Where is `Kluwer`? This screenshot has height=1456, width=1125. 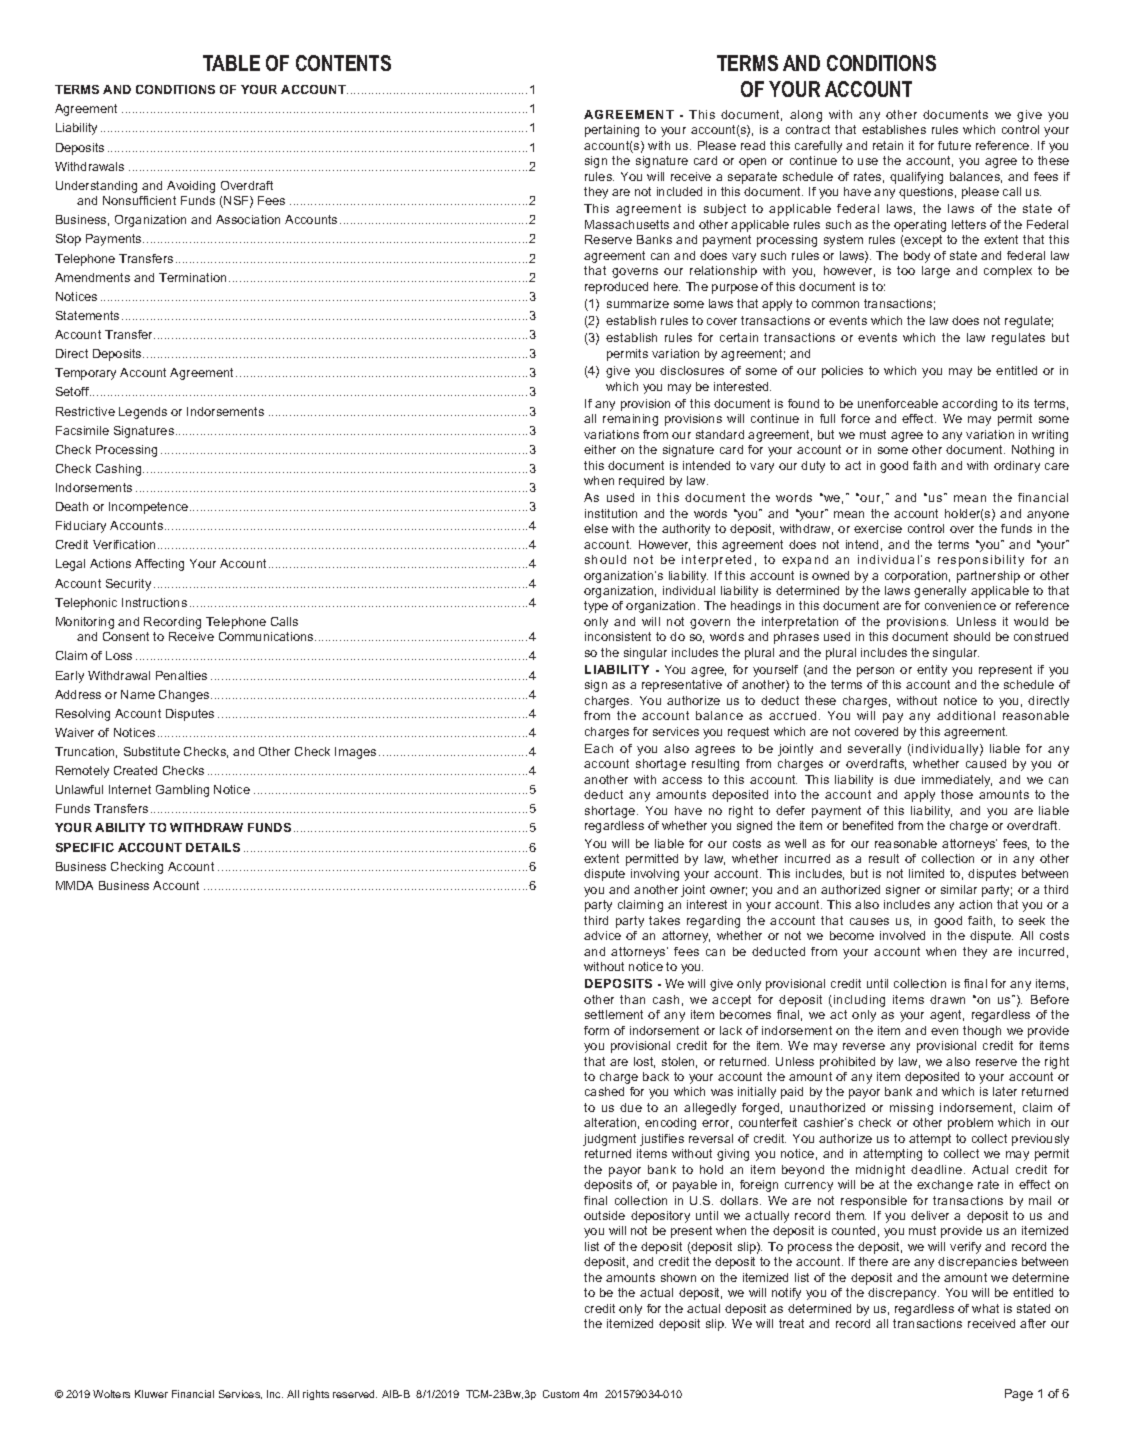 Kluwer is located at coordinates (151, 1394).
